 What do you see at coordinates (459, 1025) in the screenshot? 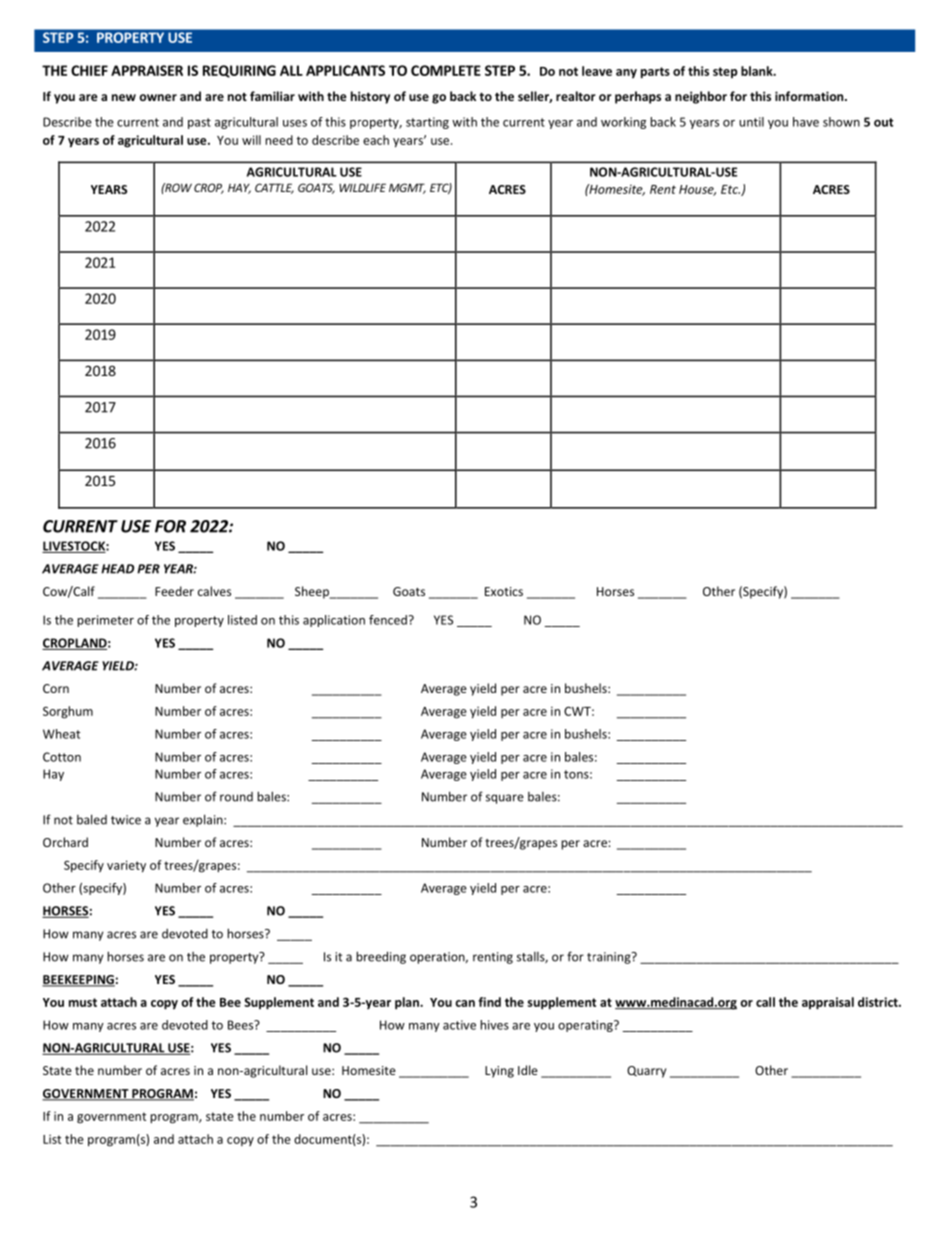
I see `active` at bounding box center [459, 1025].
